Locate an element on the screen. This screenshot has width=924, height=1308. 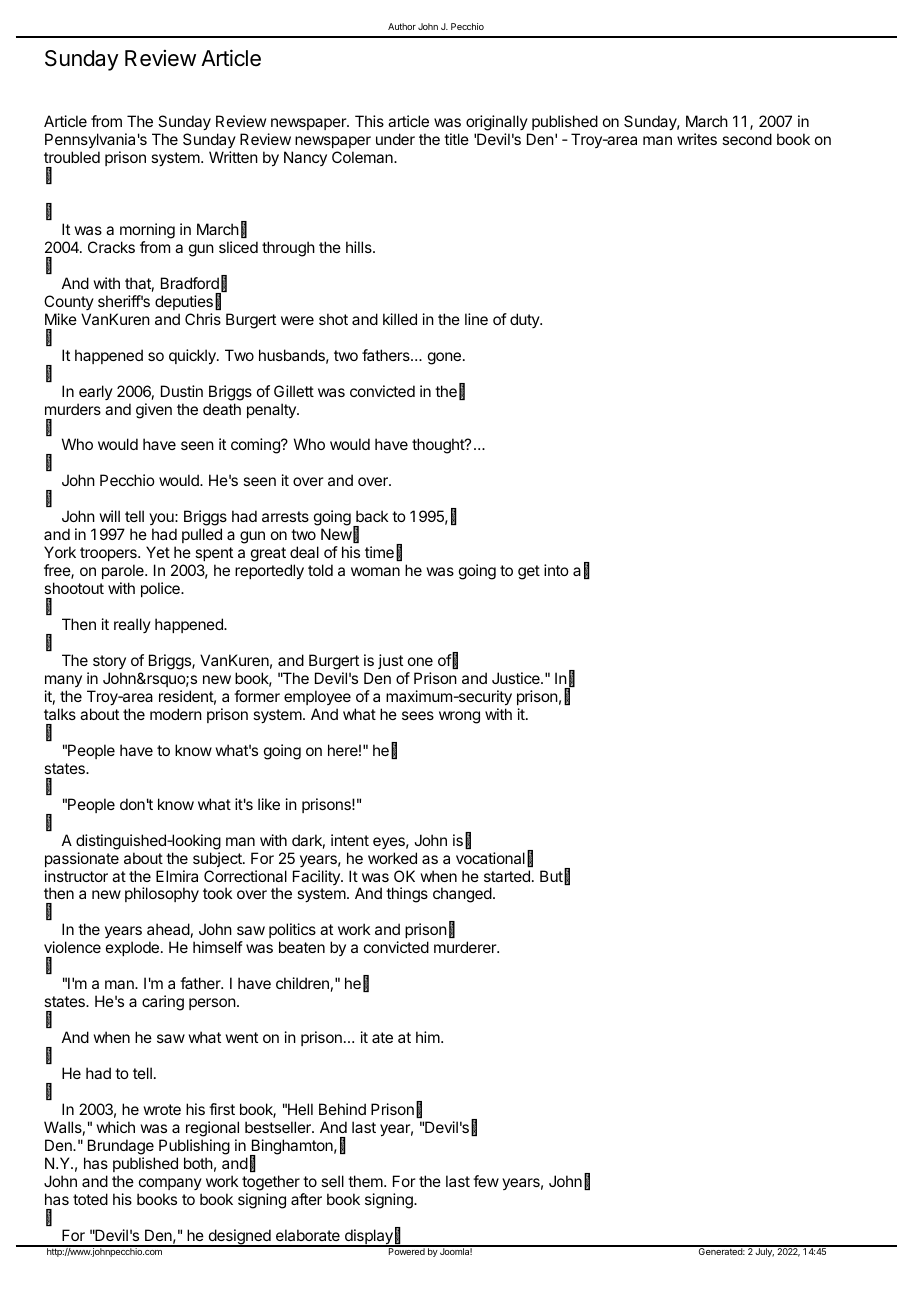
writes is located at coordinates (697, 139).
